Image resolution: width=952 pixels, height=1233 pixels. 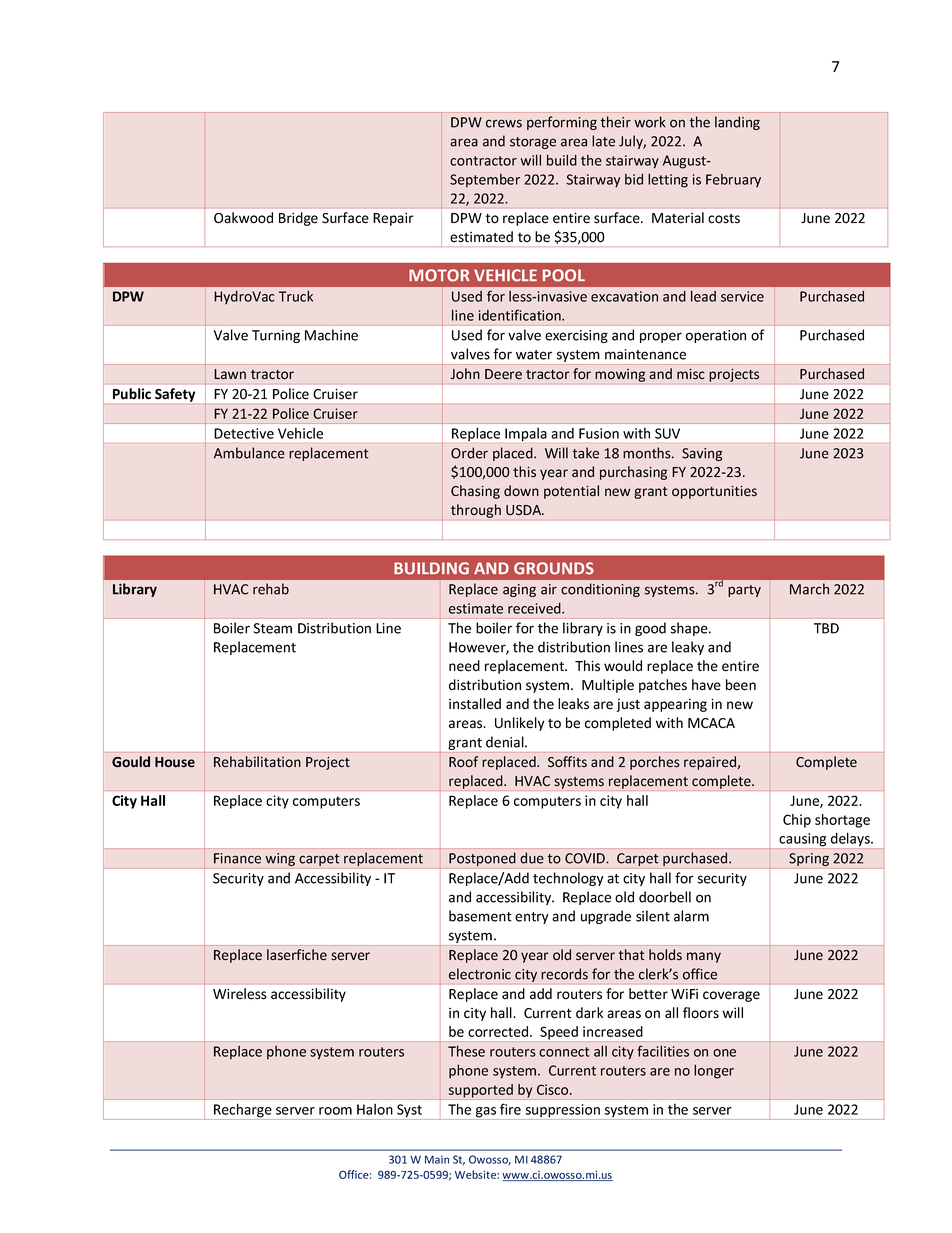 What do you see at coordinates (535, 608) in the document?
I see `received` at bounding box center [535, 608].
